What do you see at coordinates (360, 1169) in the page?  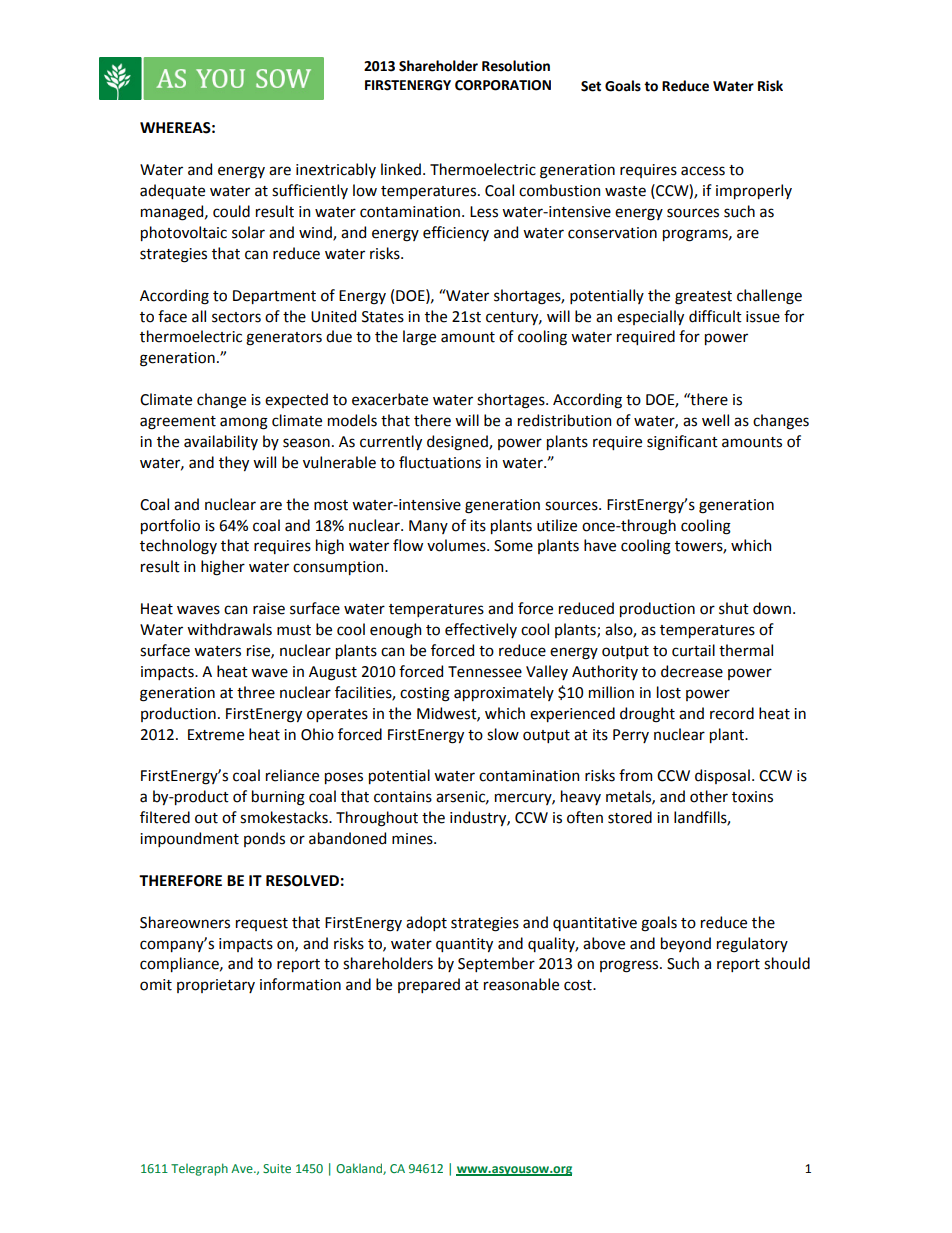 I see `Oakland` at bounding box center [360, 1169].
